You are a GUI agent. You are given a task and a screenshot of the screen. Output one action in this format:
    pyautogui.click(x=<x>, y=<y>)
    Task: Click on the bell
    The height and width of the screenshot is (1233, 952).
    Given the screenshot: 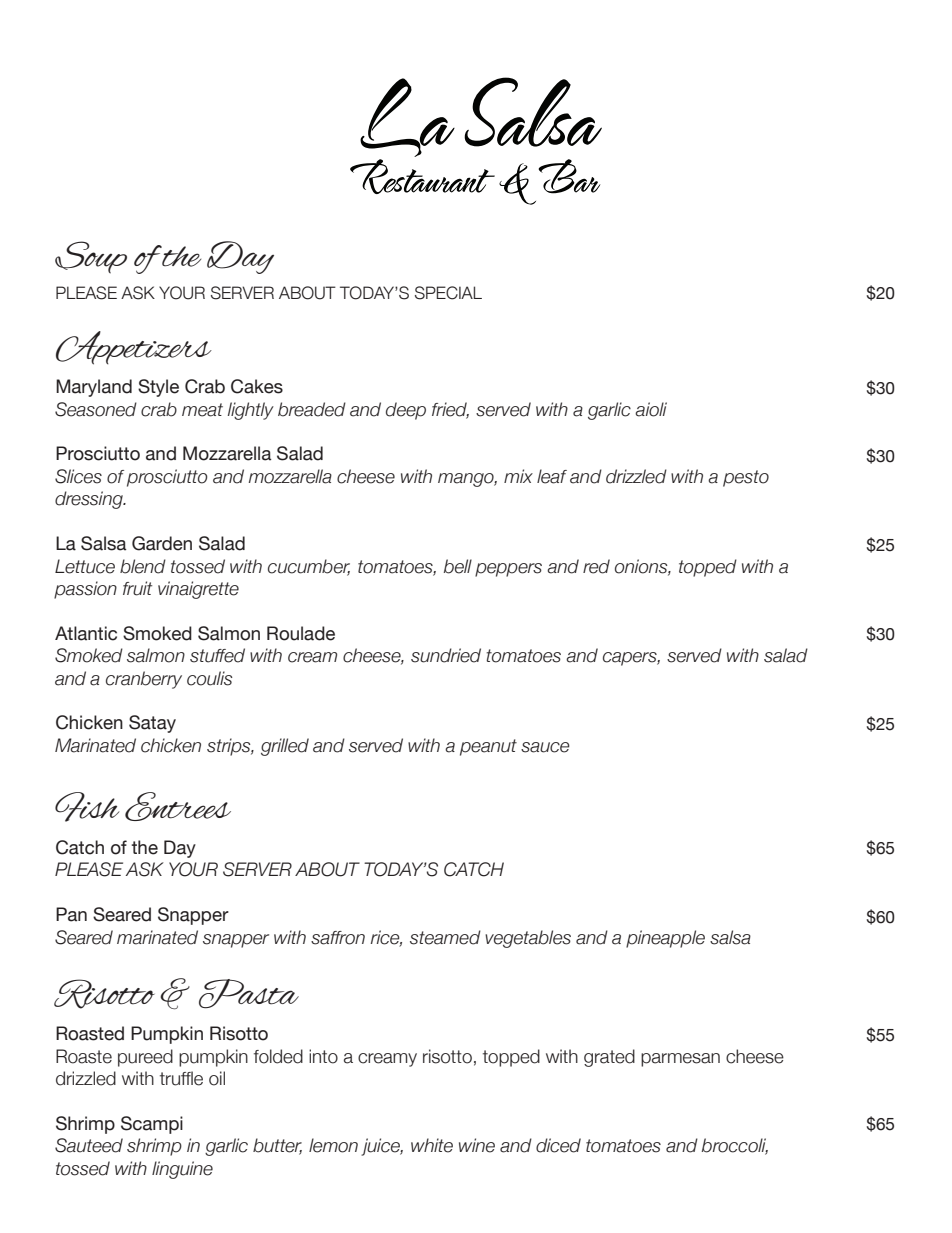 What is the action you would take?
    pyautogui.click(x=458, y=566)
